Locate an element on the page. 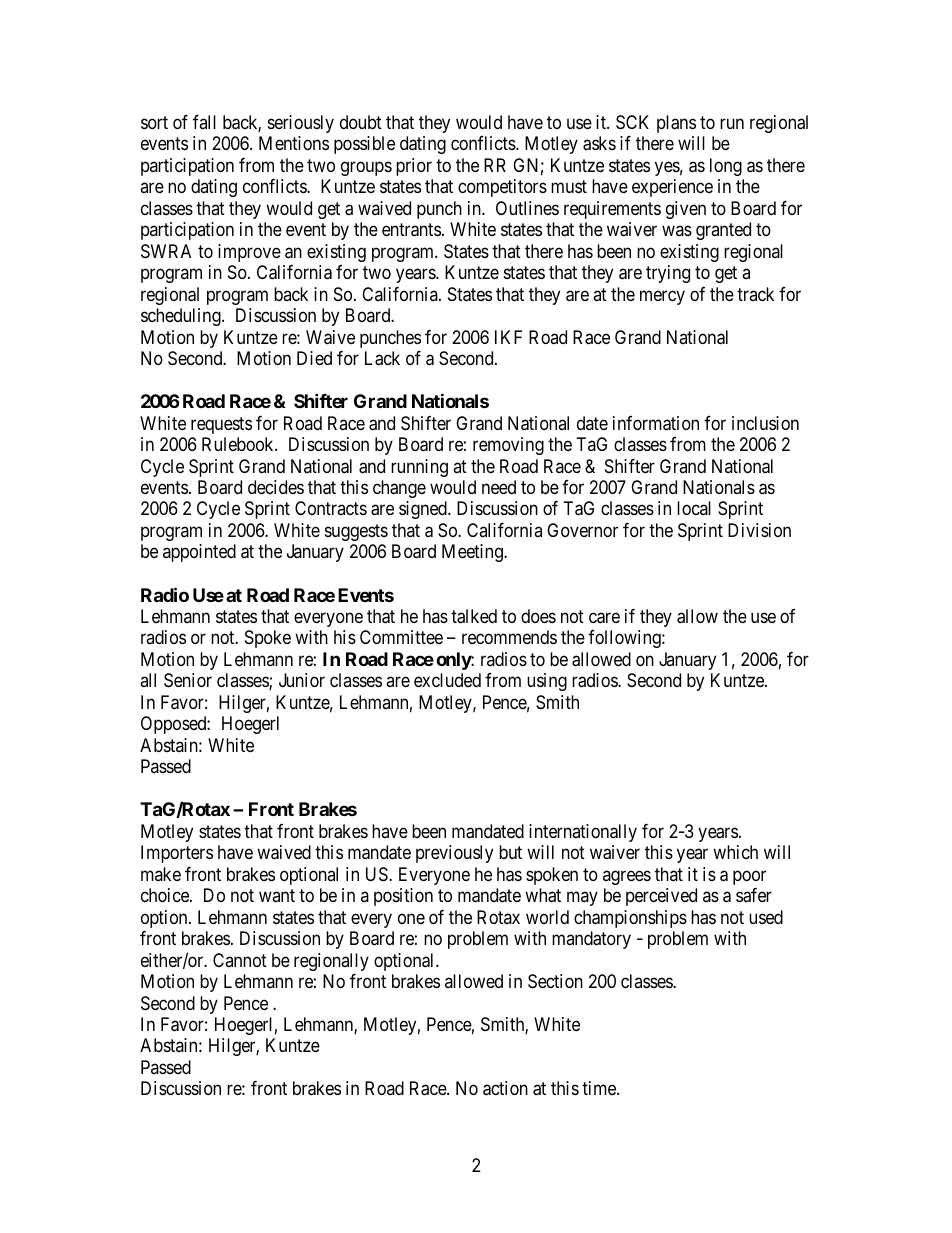 The width and height of the page is (952, 1233). prior is located at coordinates (414, 167).
